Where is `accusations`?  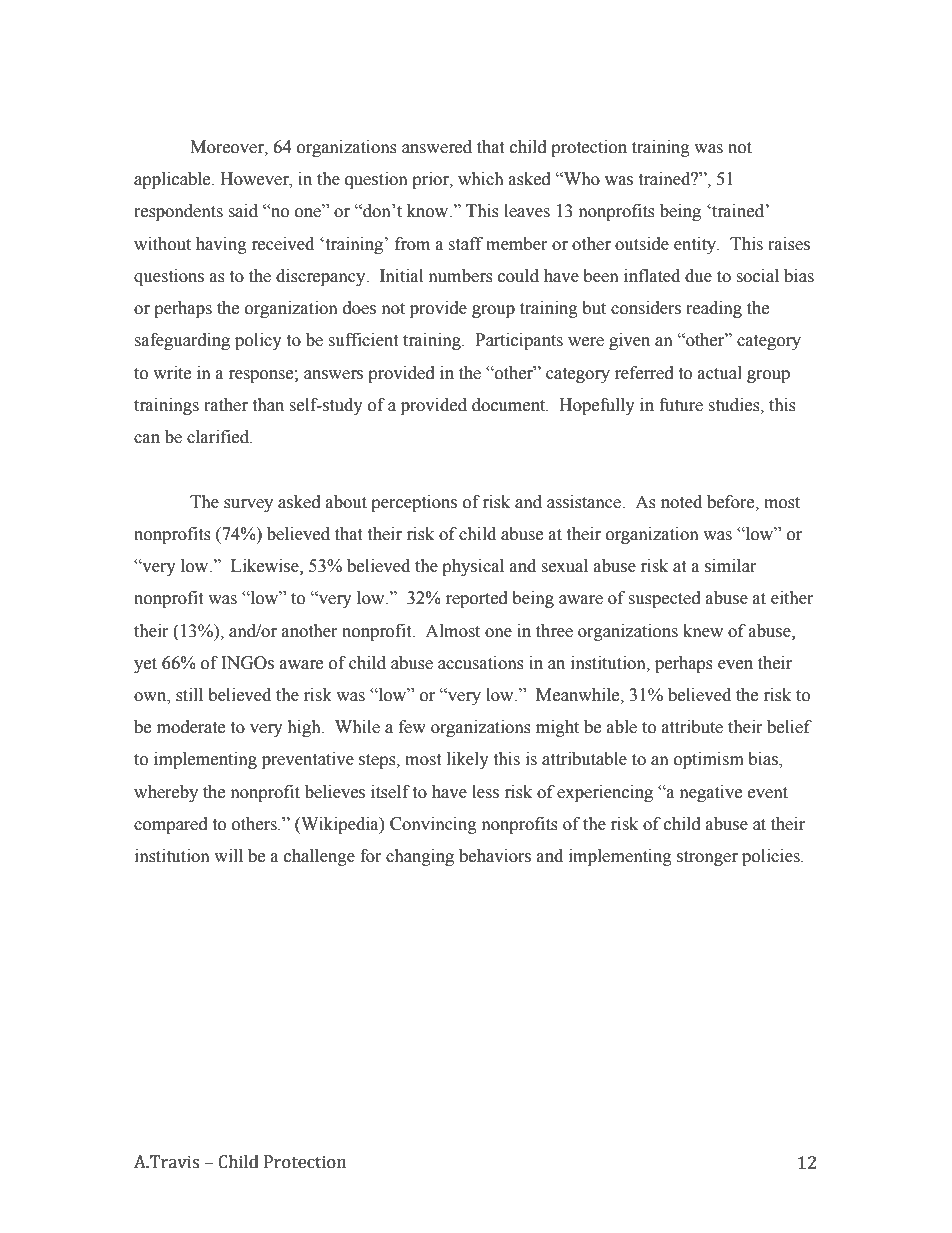
accusations is located at coordinates (481, 663).
